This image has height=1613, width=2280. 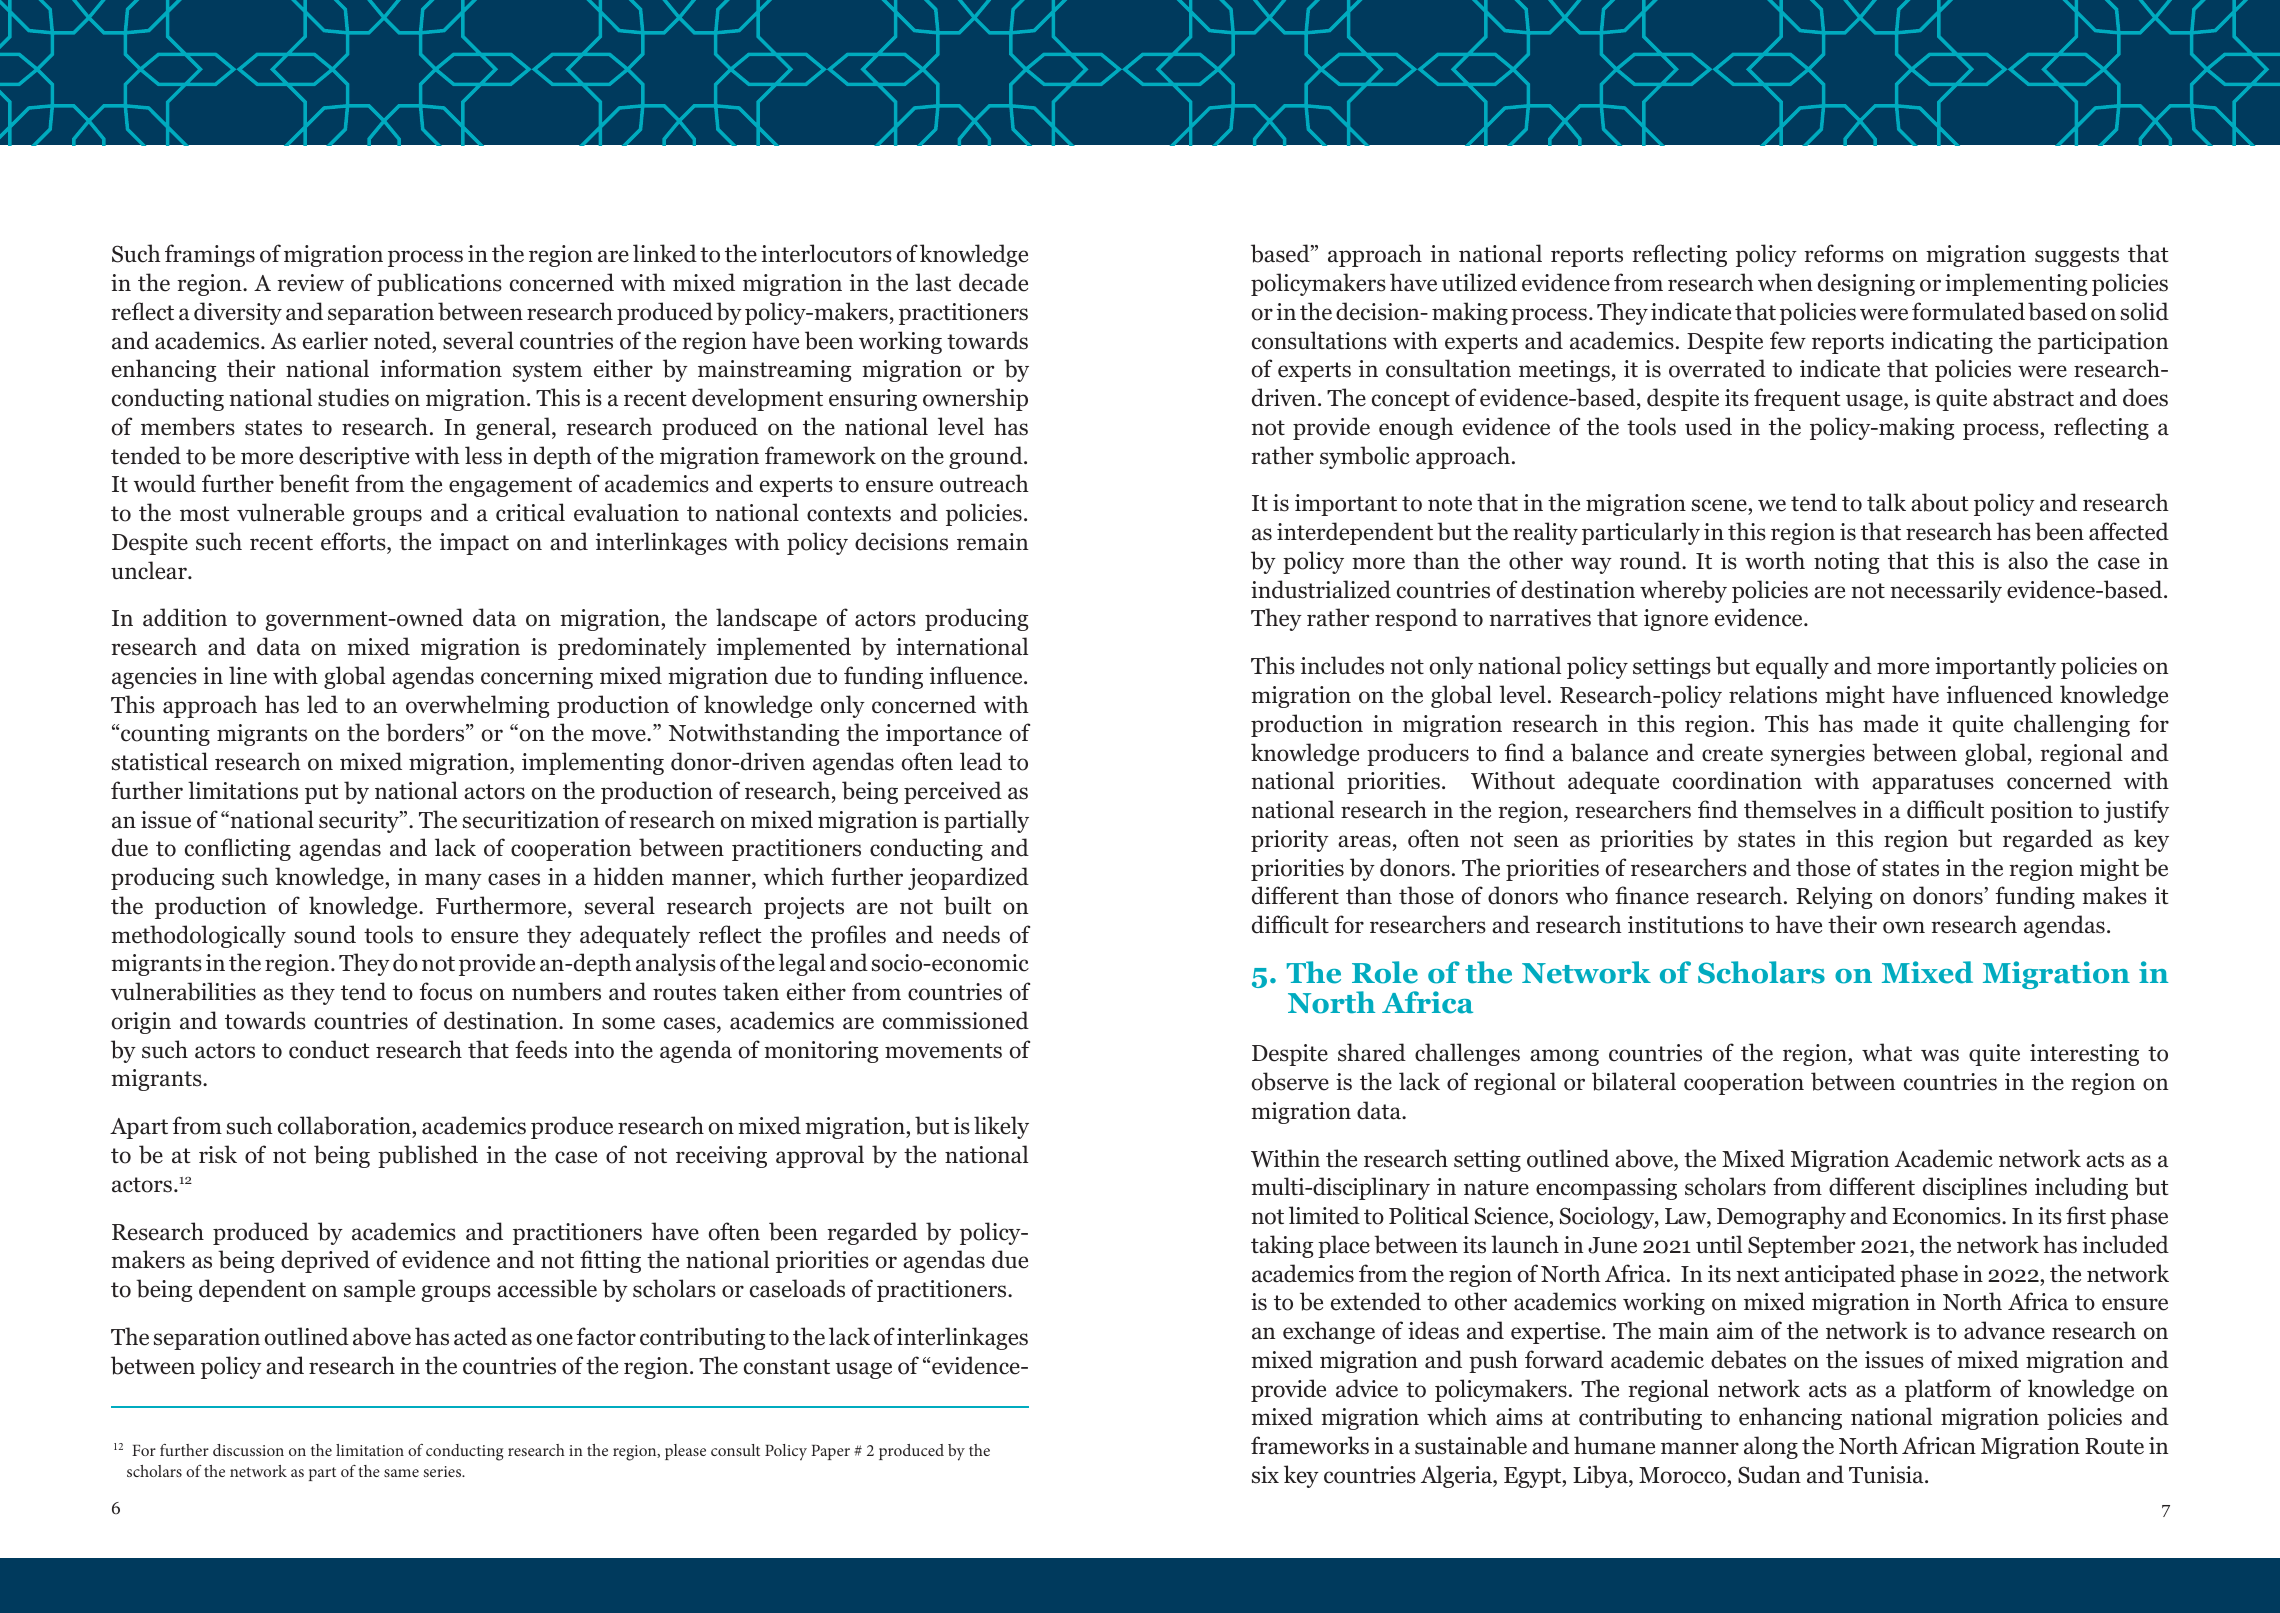 I want to click on published, so click(x=428, y=1156).
